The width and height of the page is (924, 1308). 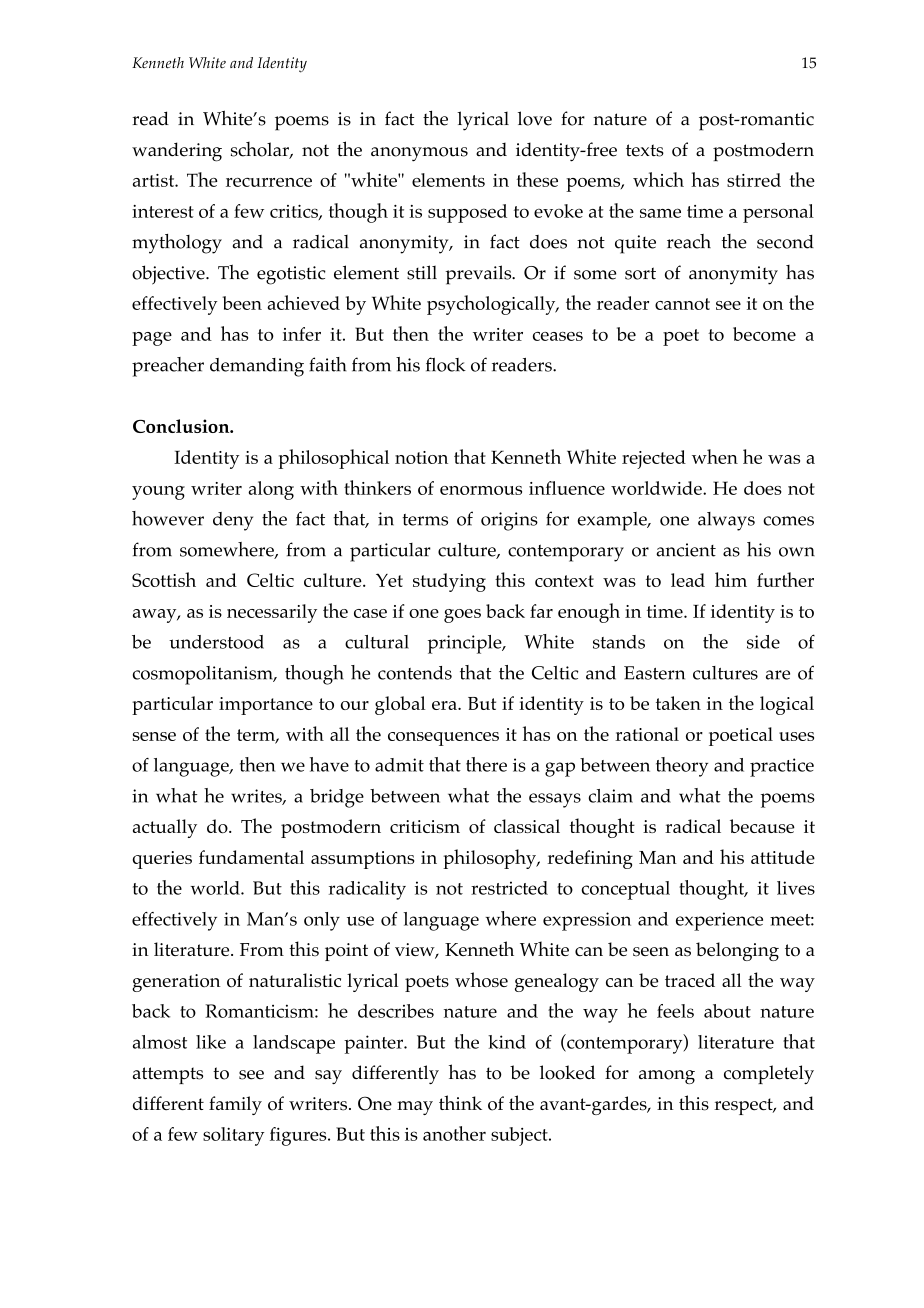 I want to click on flock, so click(x=446, y=364).
